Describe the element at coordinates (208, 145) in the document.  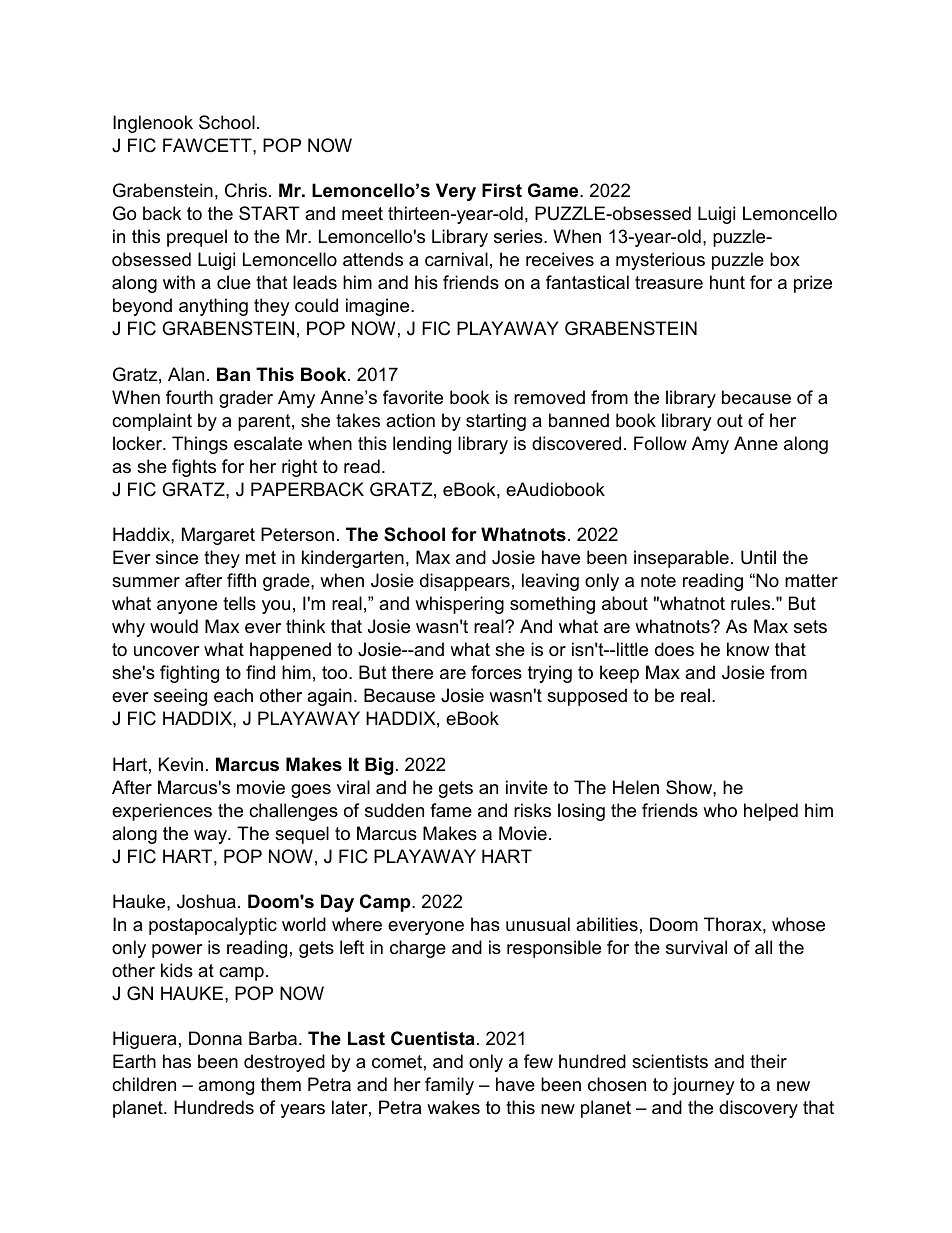
I see `FAWCETT` at that location.
